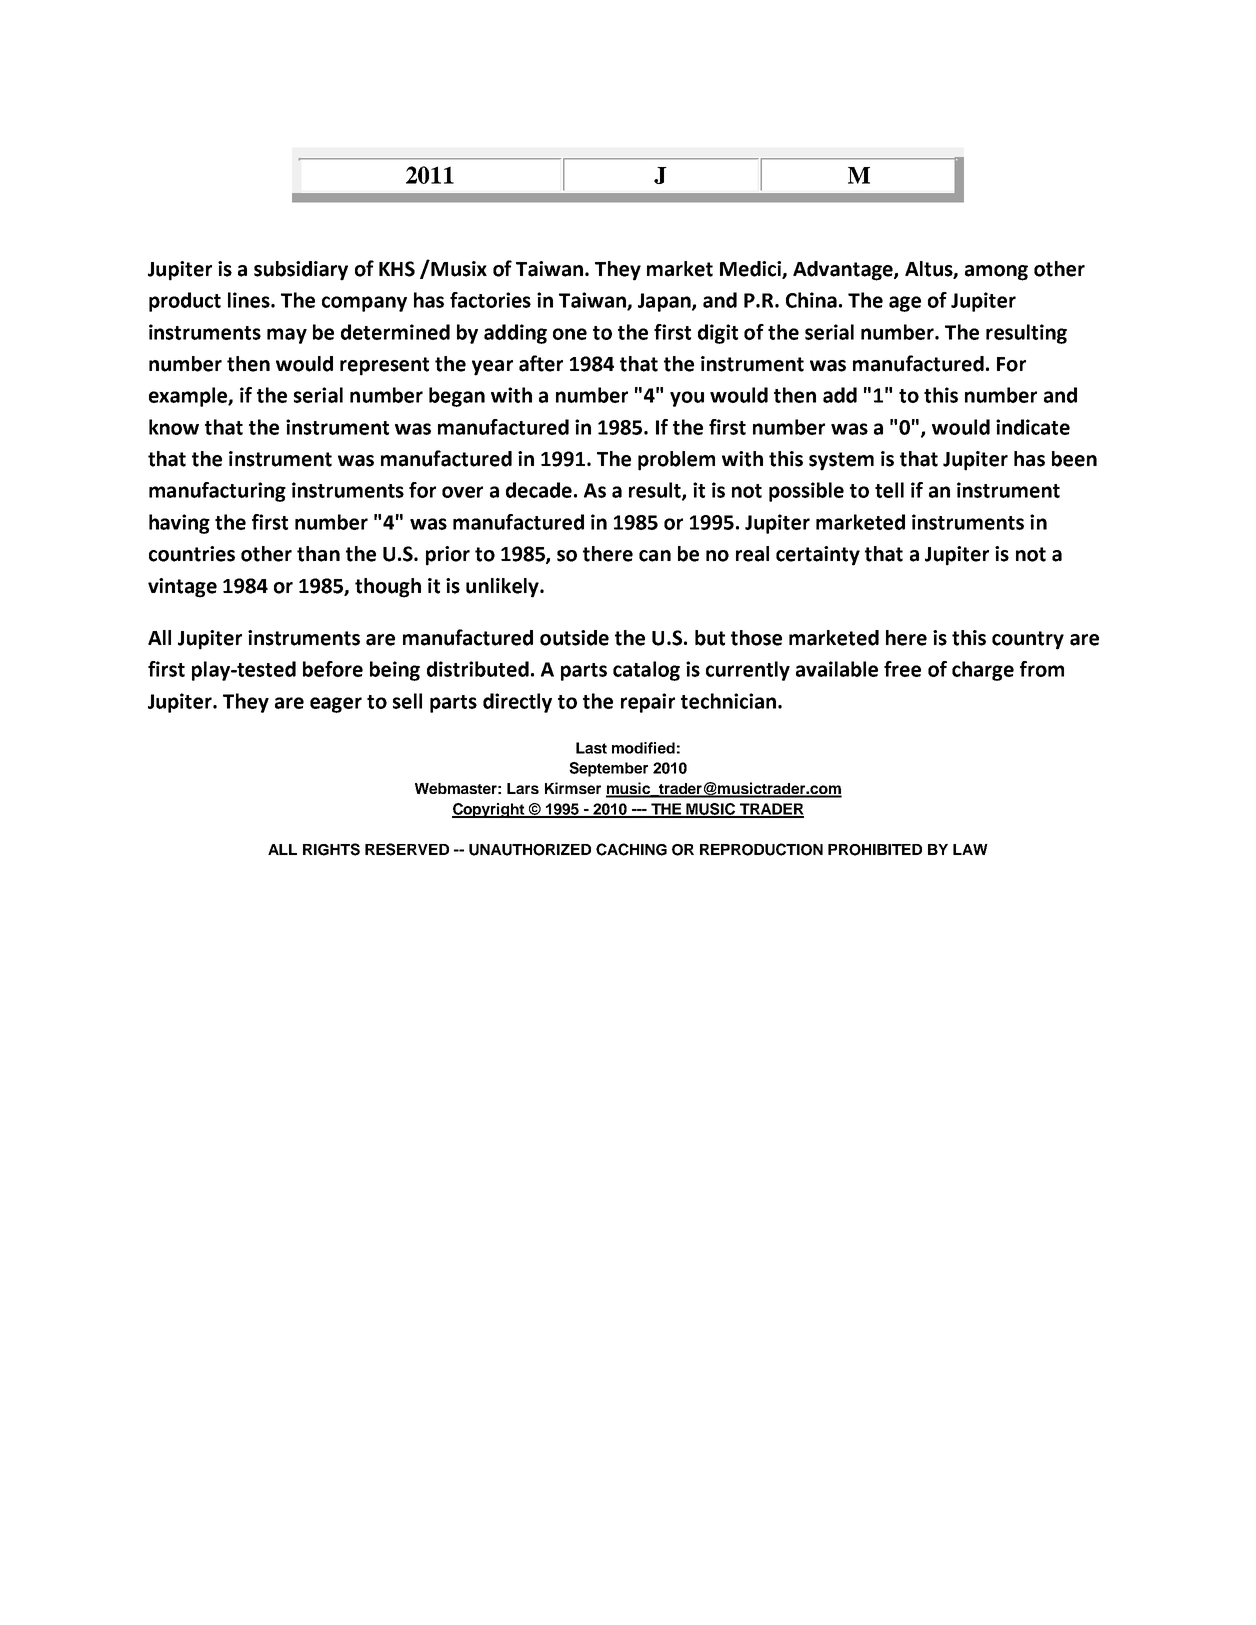 The image size is (1256, 1625). What do you see at coordinates (250, 300) in the screenshot?
I see `lines` at bounding box center [250, 300].
